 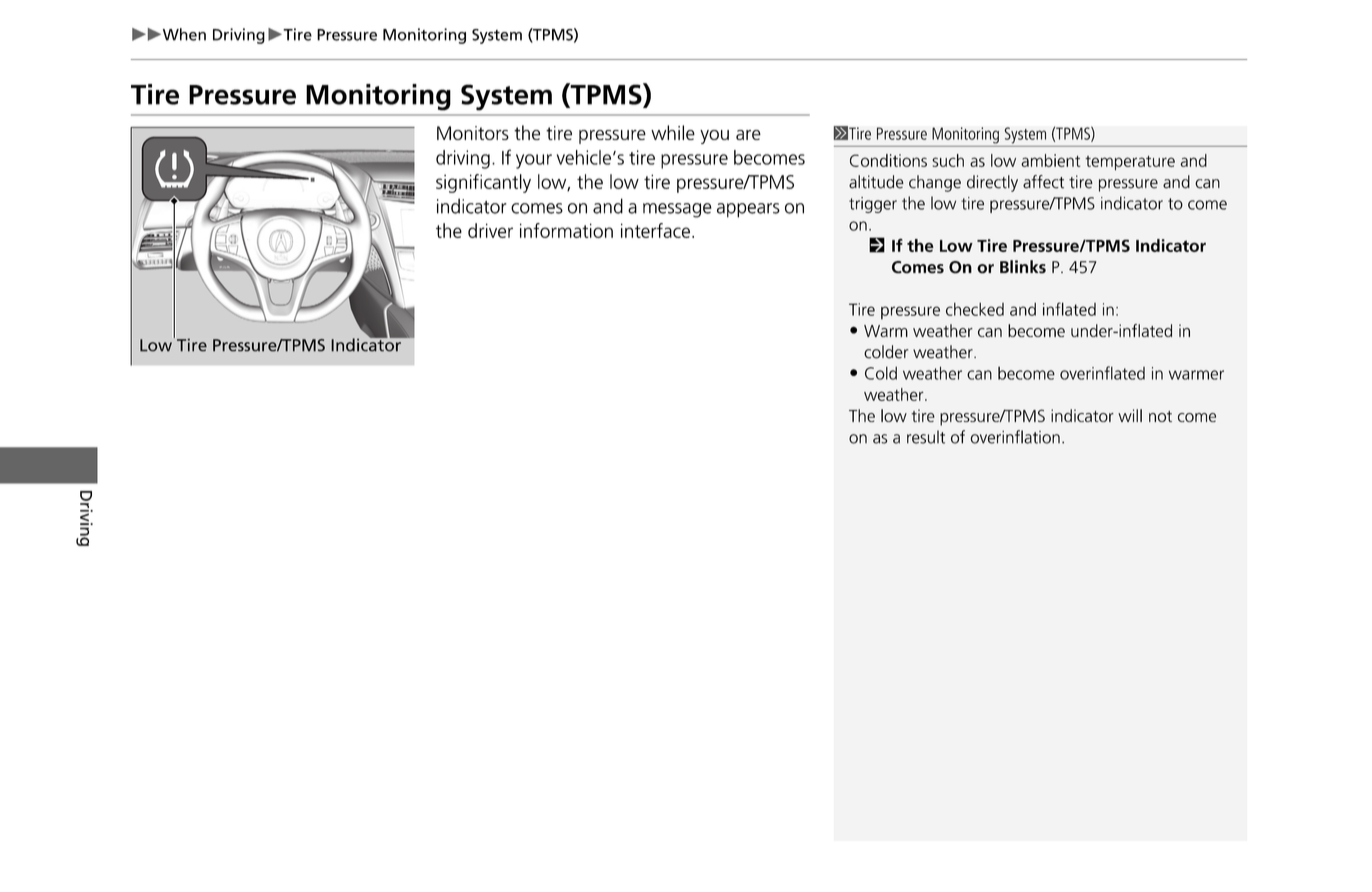 I want to click on Monitors, so click(x=473, y=133).
